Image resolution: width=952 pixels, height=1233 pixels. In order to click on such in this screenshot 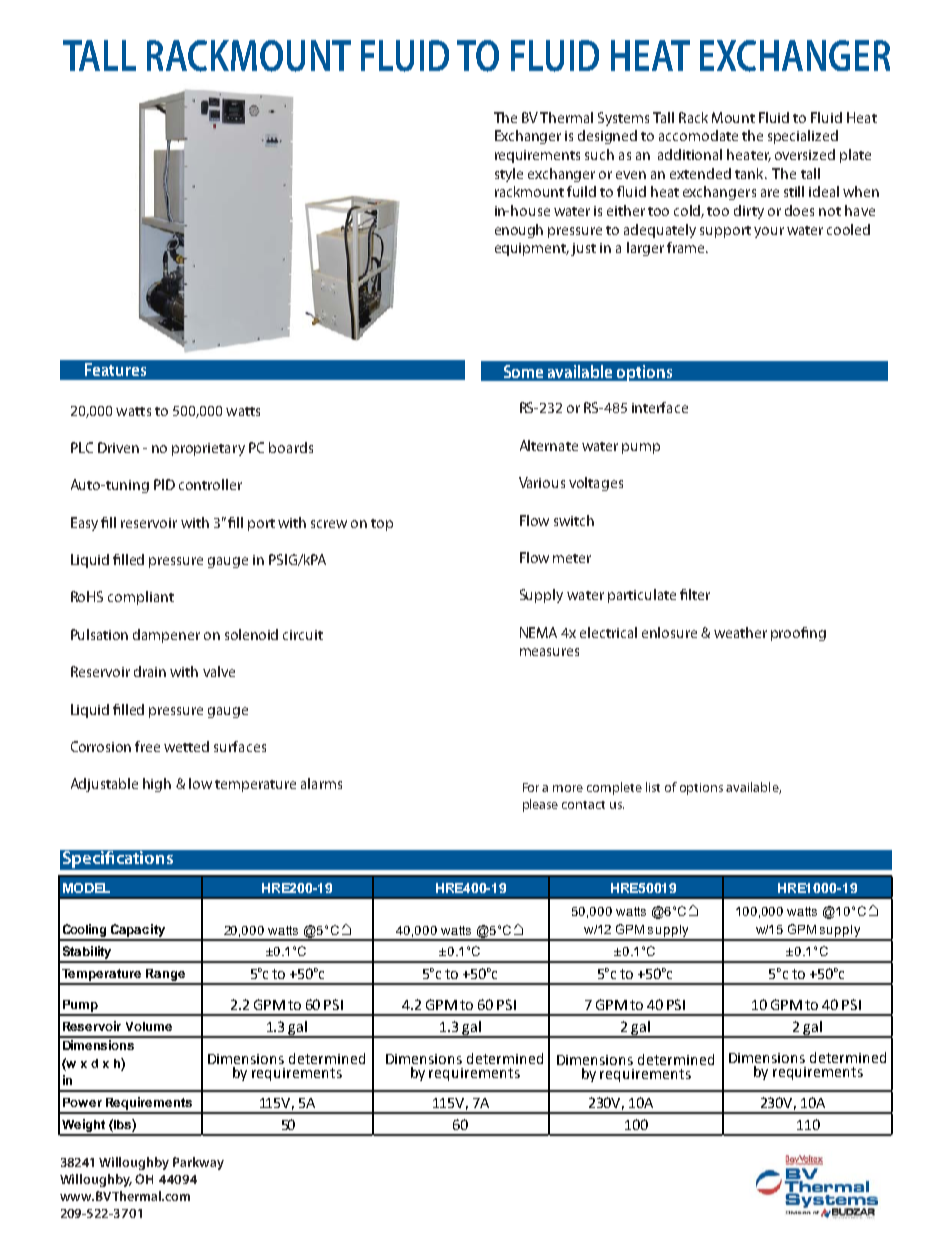, I will do `click(599, 154)`.
